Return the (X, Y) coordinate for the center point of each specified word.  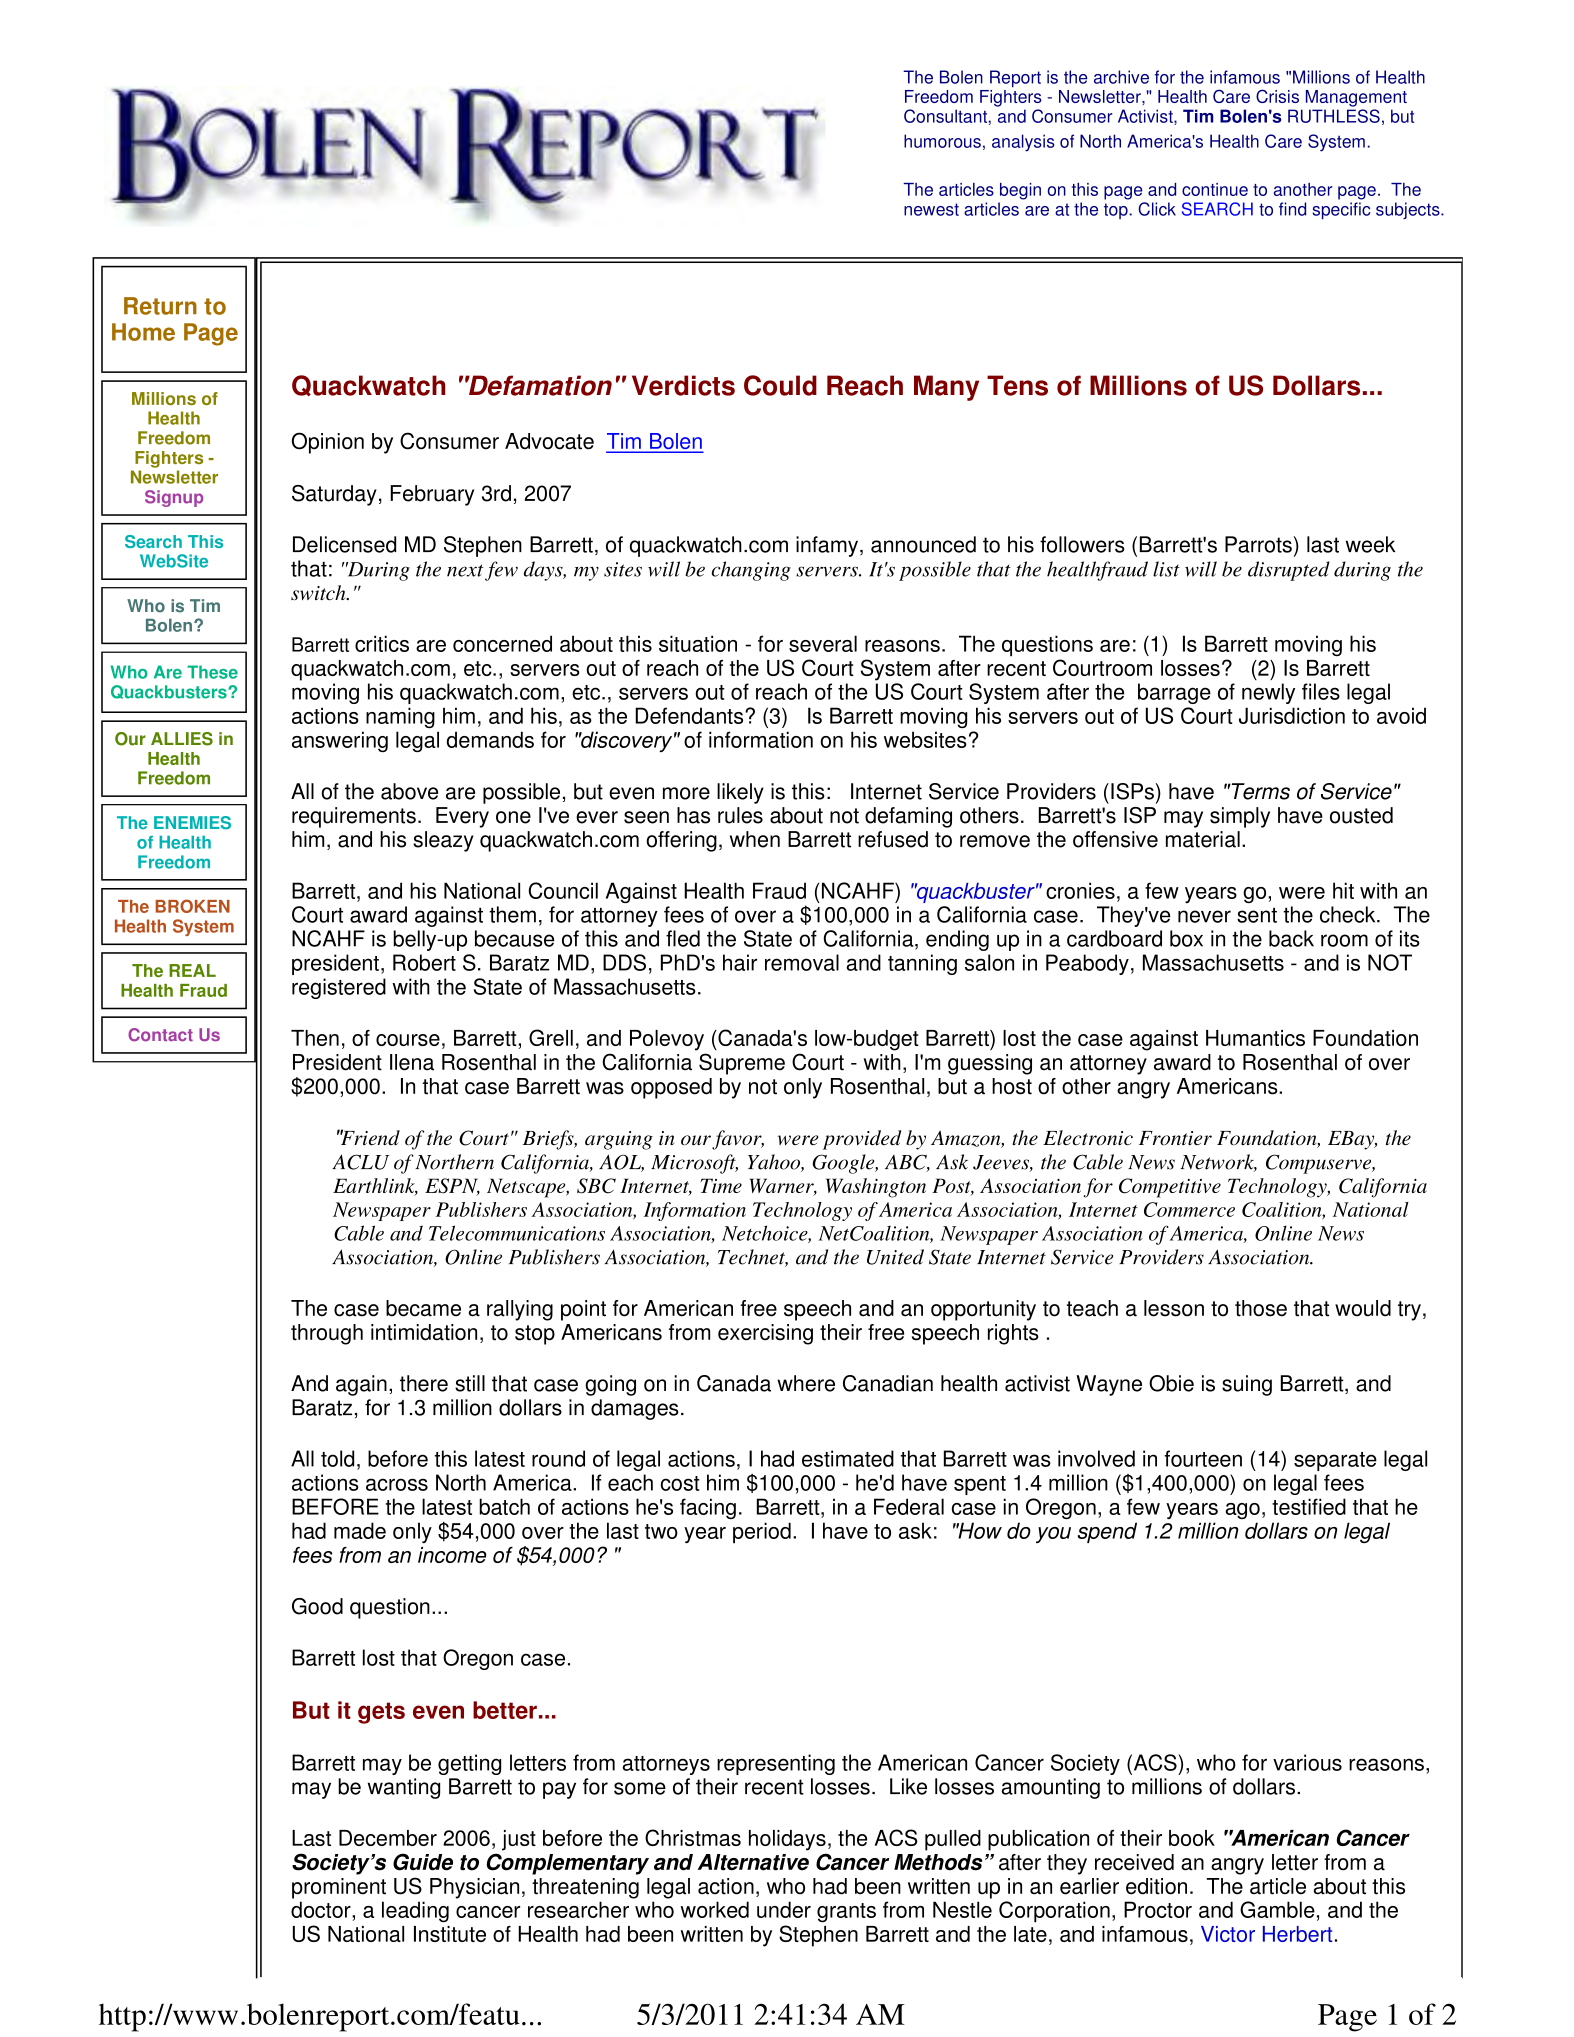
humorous (942, 141)
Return (160, 306)
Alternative (753, 1862)
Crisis (1277, 96)
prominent (339, 1888)
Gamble (1277, 1909)
